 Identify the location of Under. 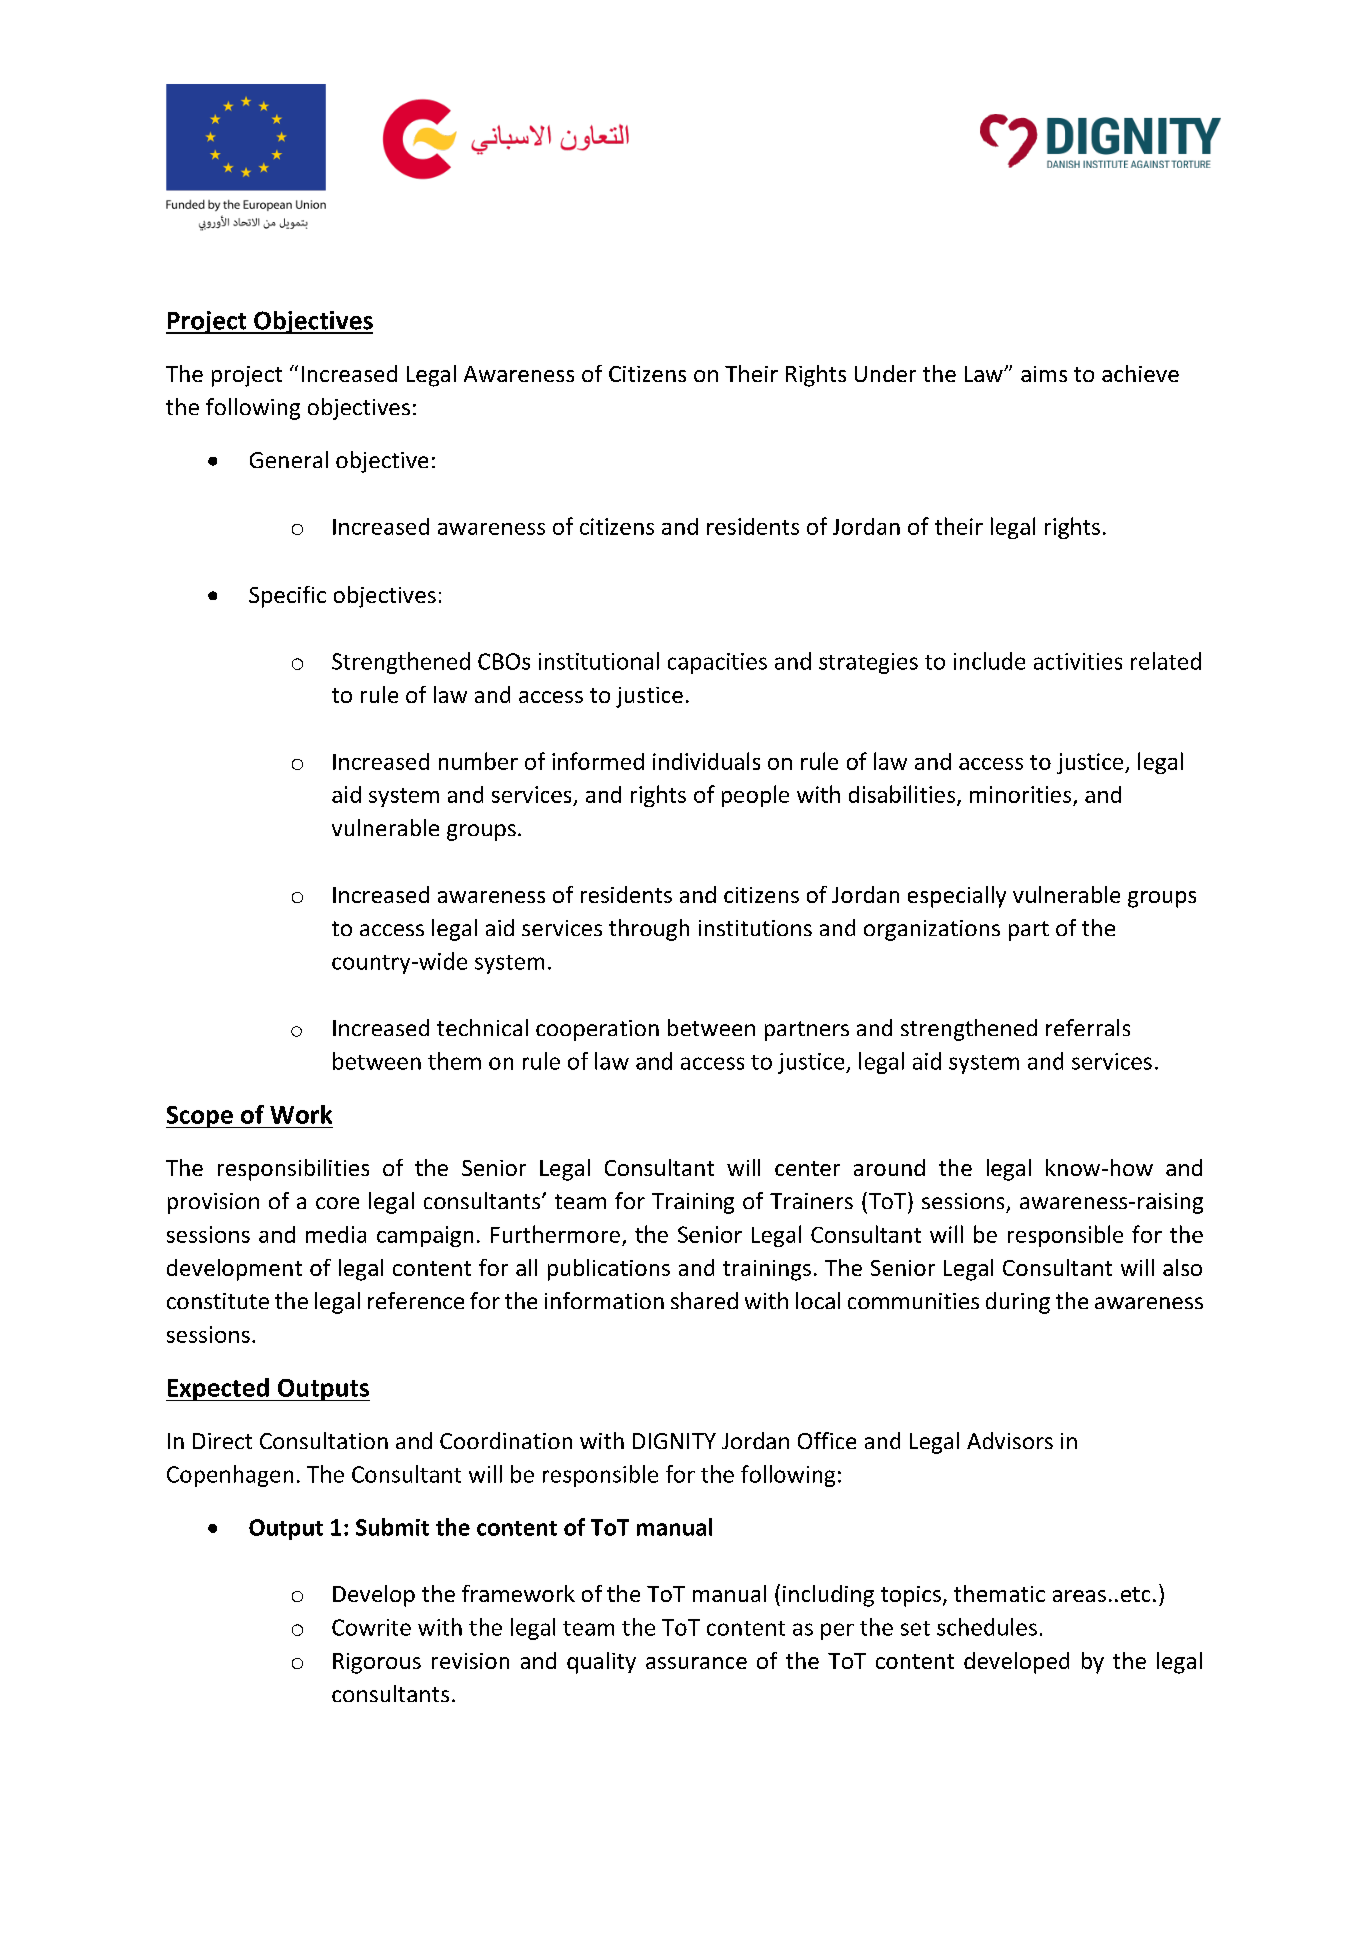
(885, 373).
